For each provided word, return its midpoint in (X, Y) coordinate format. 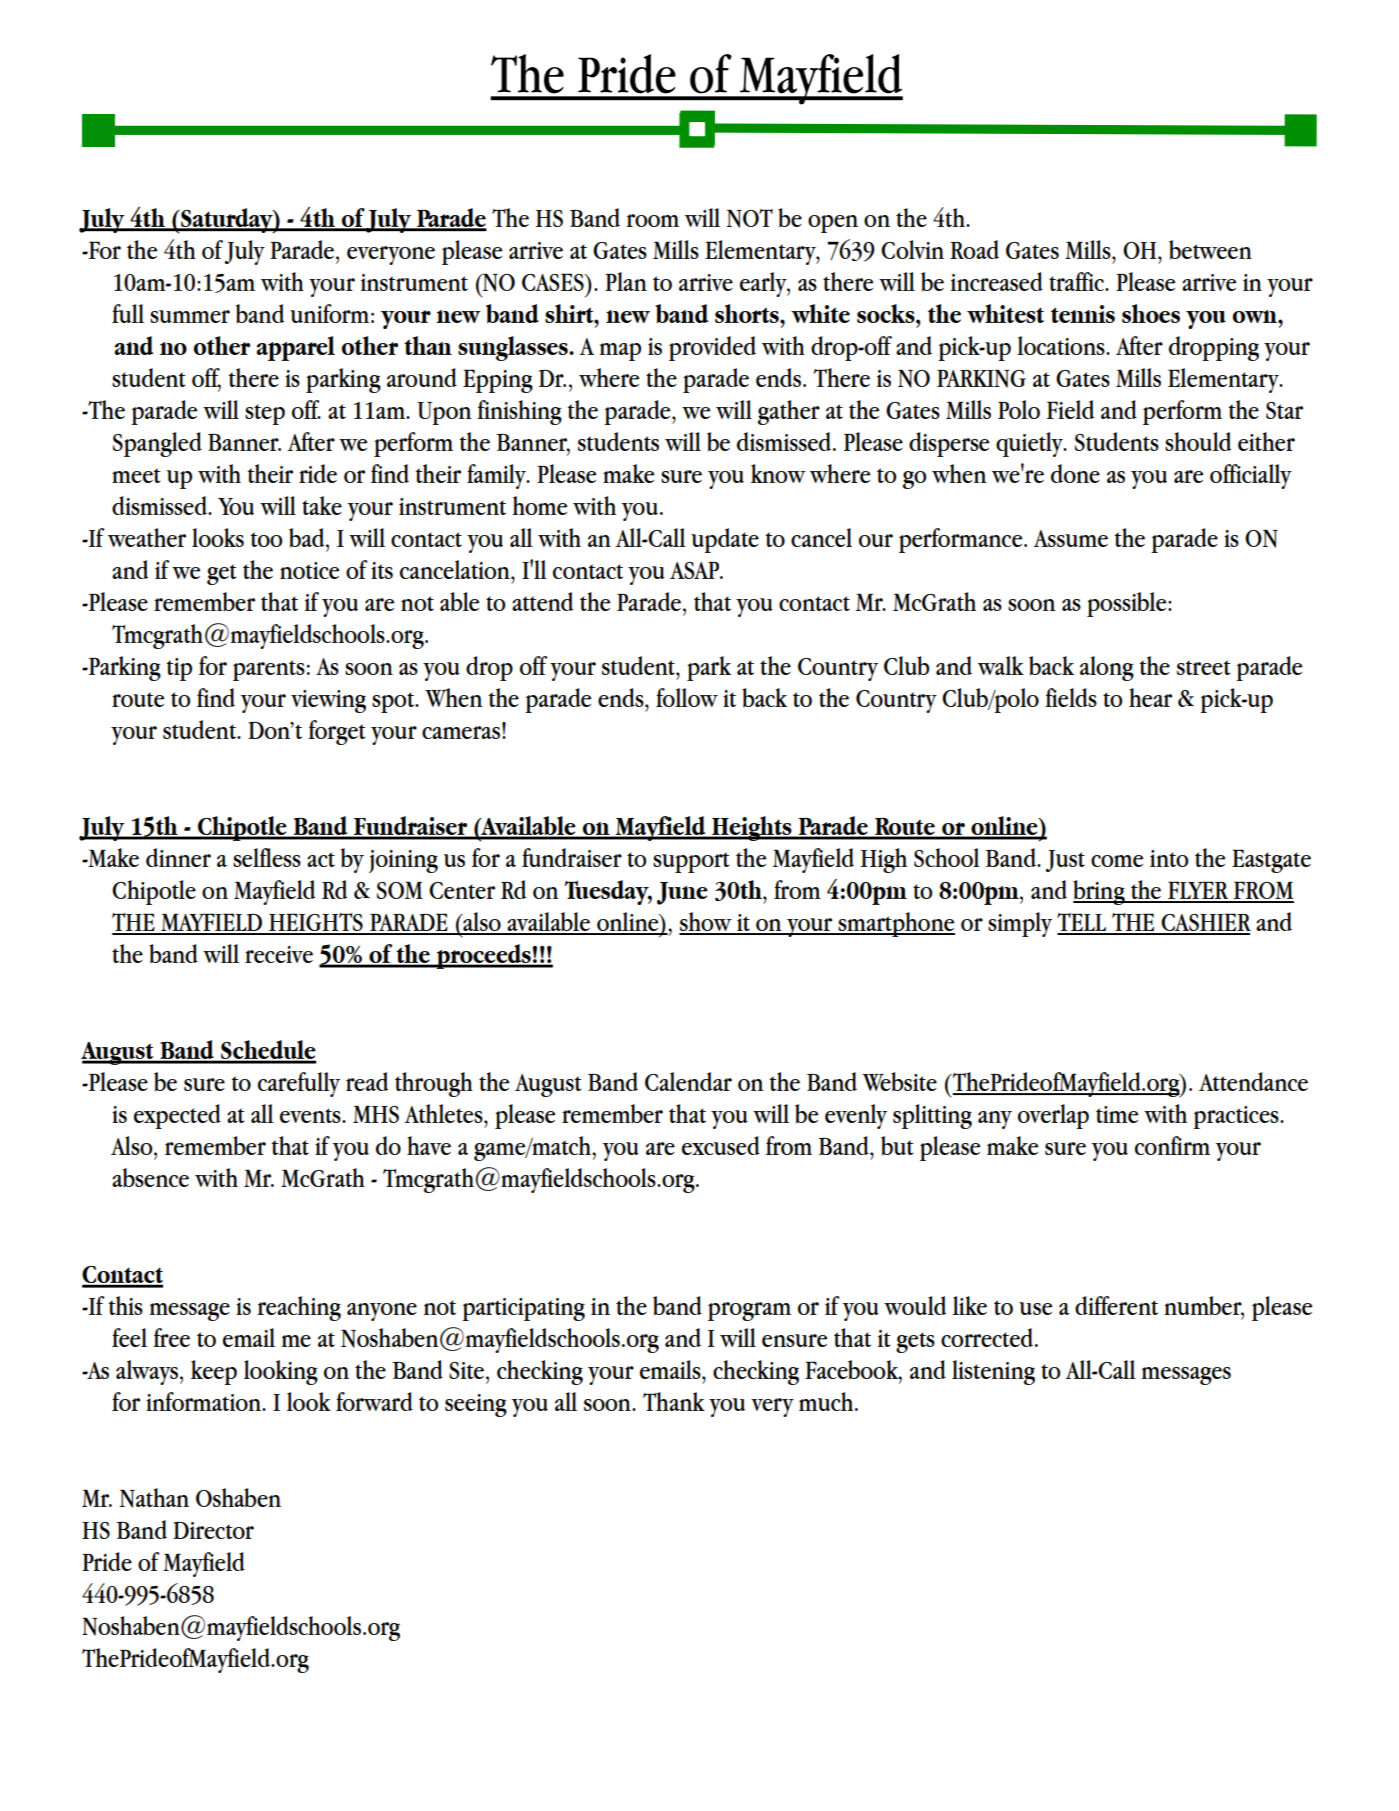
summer (190, 316)
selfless (267, 857)
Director (213, 1530)
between (1210, 250)
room (652, 220)
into (1169, 858)
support (691, 862)
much (827, 1401)
